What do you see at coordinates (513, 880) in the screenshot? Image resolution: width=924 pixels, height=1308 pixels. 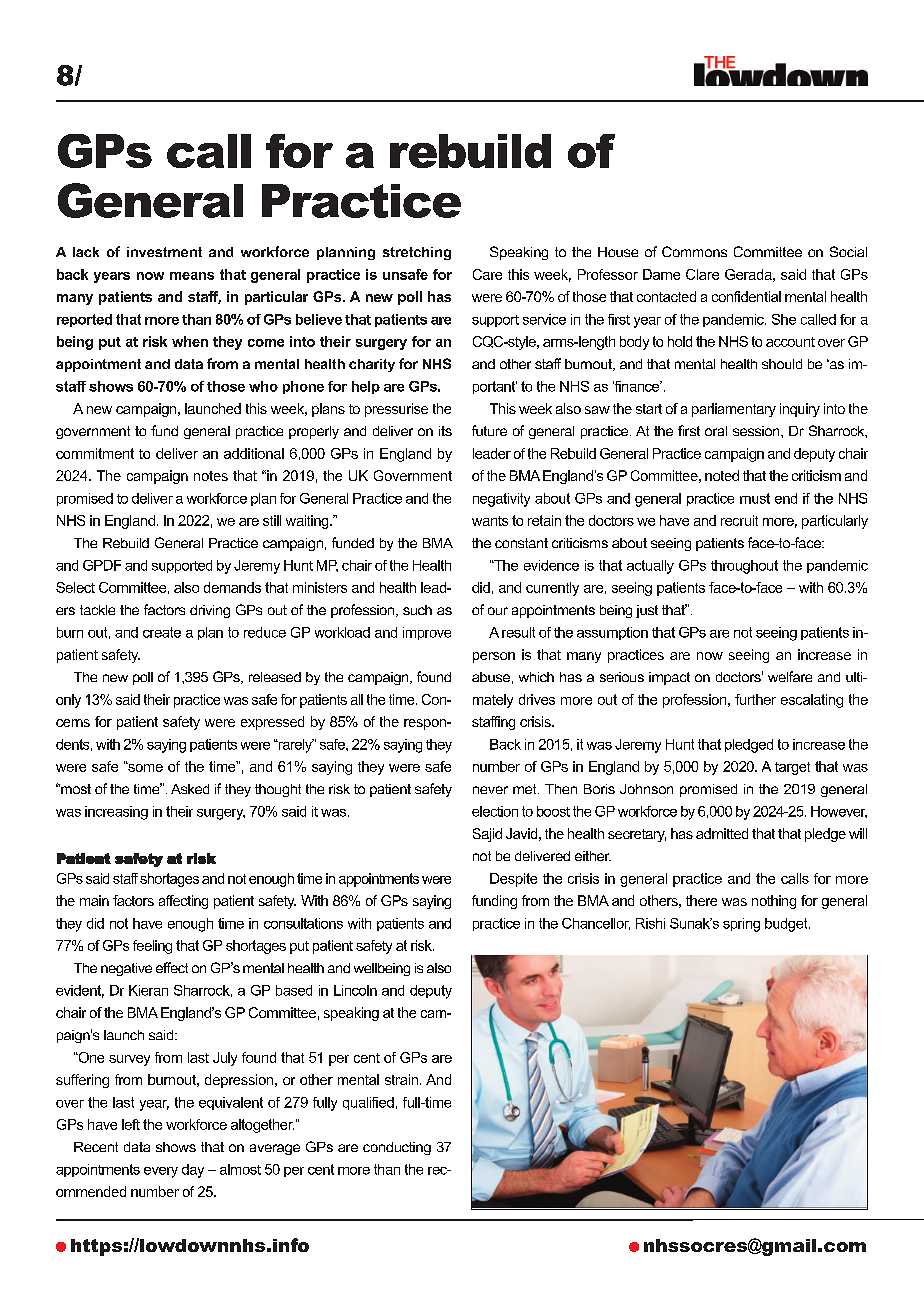 I see `Despite` at bounding box center [513, 880].
